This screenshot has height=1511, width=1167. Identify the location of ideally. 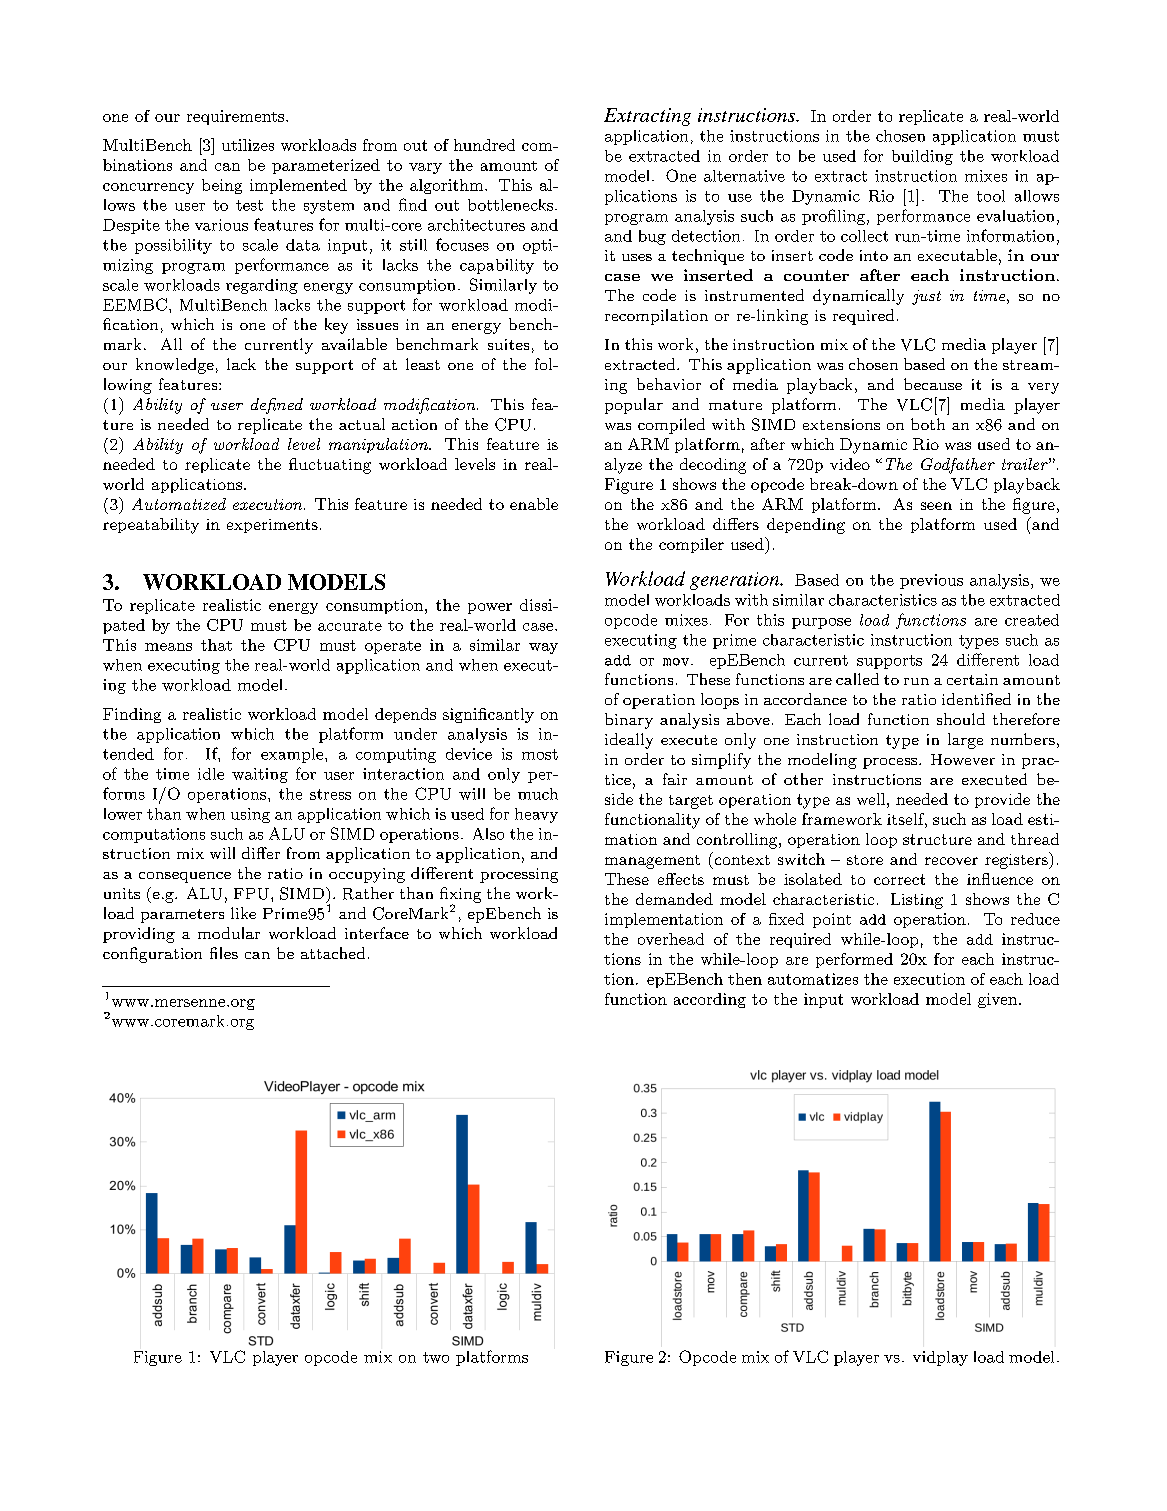
(629, 741).
